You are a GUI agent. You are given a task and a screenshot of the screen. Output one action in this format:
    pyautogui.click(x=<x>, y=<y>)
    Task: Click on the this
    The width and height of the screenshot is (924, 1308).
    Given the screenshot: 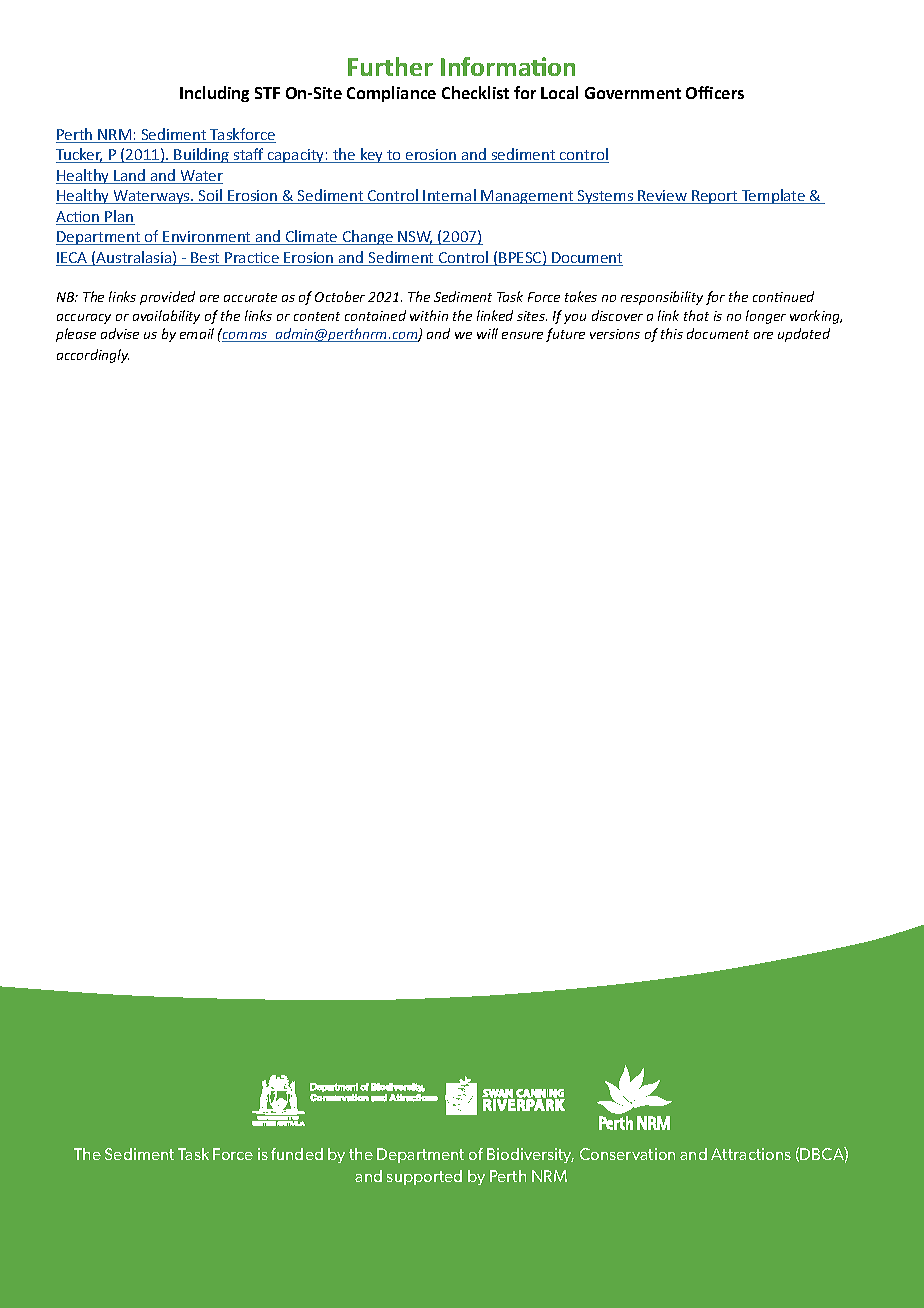 What is the action you would take?
    pyautogui.click(x=672, y=333)
